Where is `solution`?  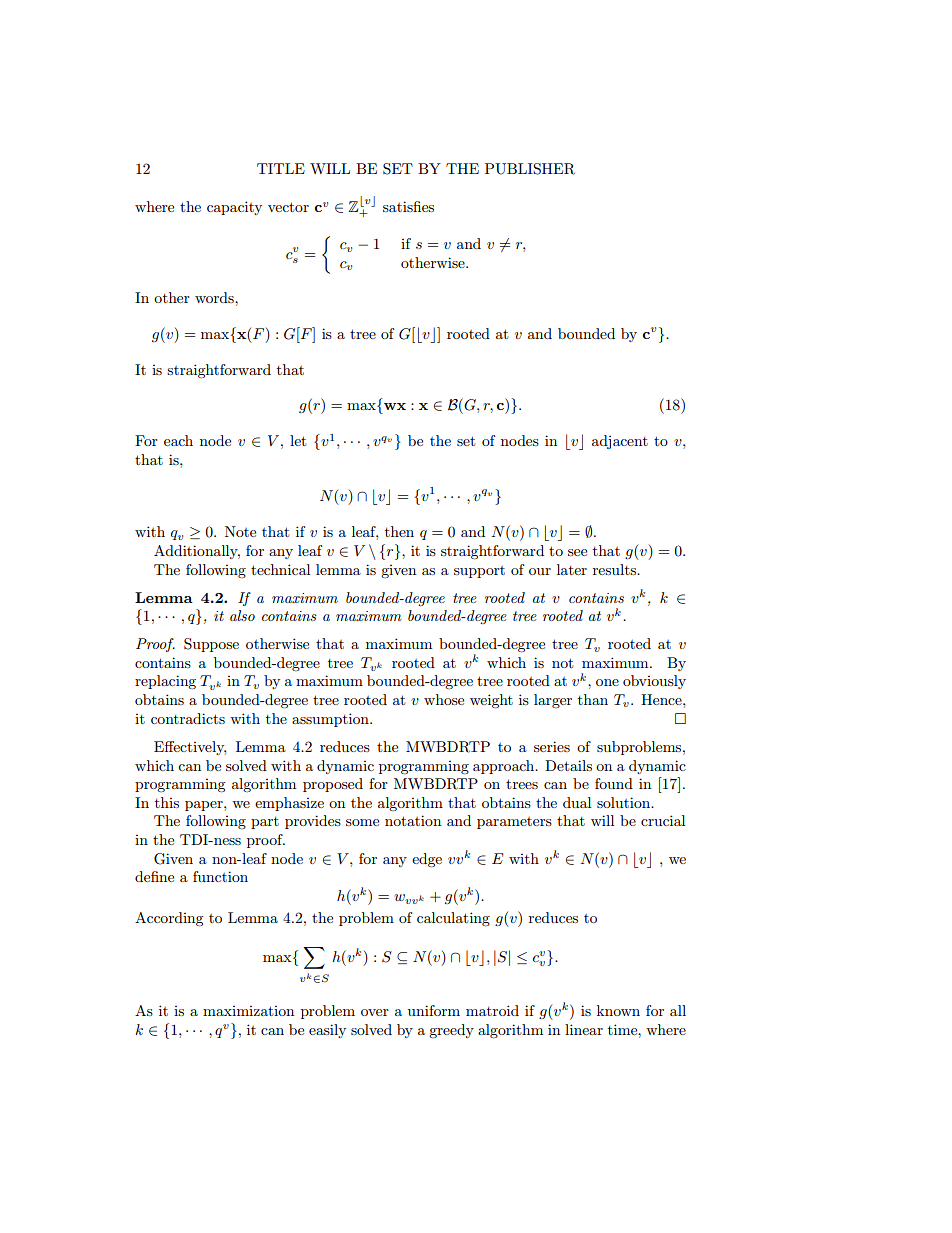 solution is located at coordinates (625, 802).
